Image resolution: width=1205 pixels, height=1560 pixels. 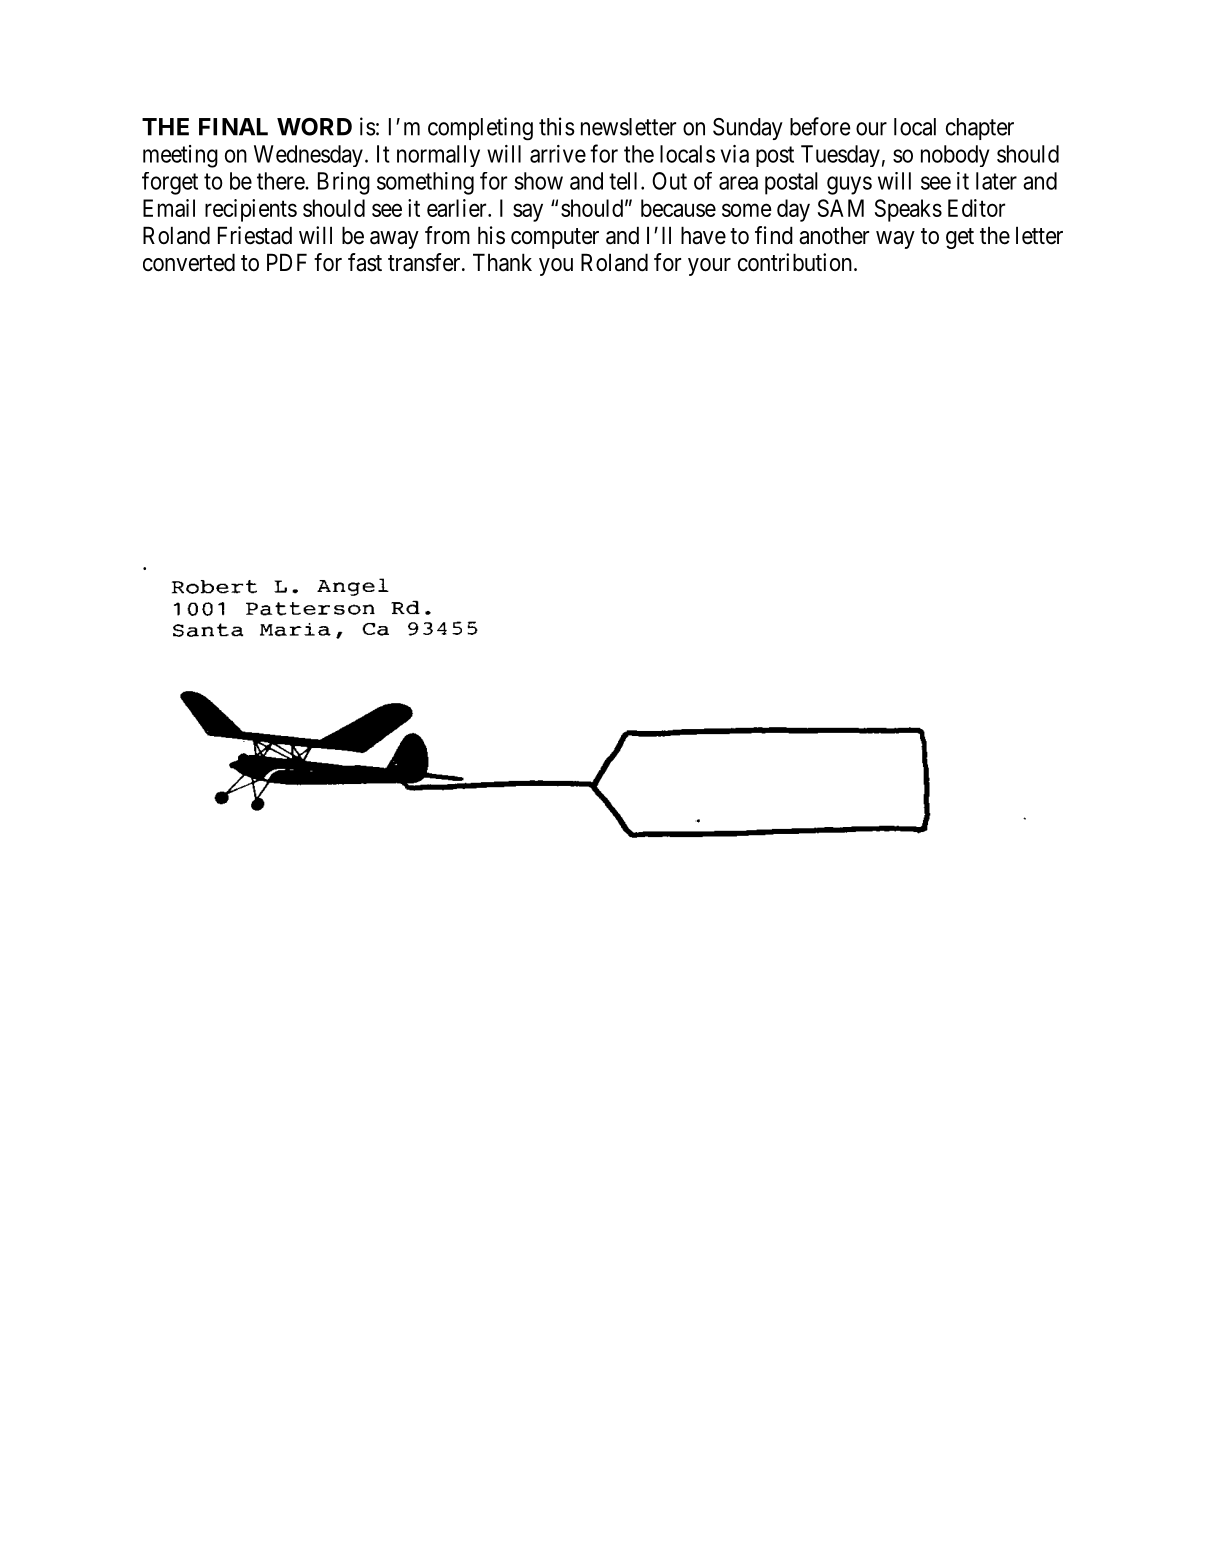 What do you see at coordinates (233, 127) in the document?
I see `FINAL` at bounding box center [233, 127].
